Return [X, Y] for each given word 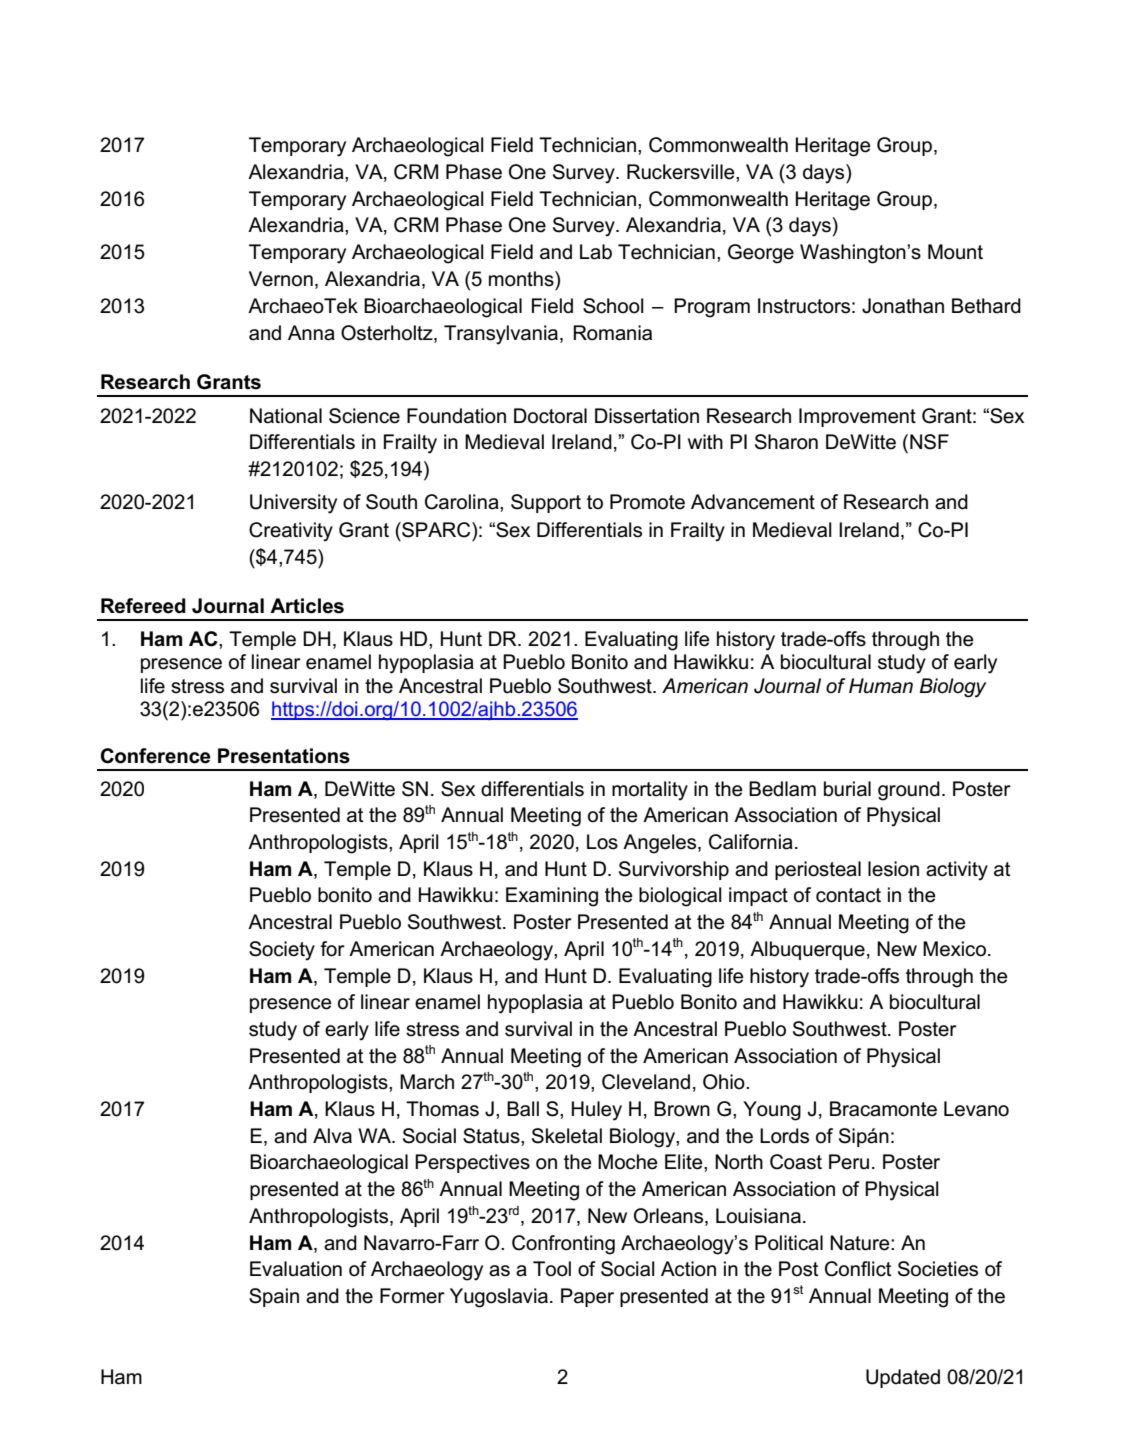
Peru [849, 1162]
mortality [650, 791]
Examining [552, 897]
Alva [332, 1136]
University [293, 504]
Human [881, 686]
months [522, 279]
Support [546, 503]
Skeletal [567, 1136]
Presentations [284, 756]
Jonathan [903, 306]
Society [282, 951]
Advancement [753, 502]
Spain [274, 1297]
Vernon [281, 279]
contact [848, 895]
